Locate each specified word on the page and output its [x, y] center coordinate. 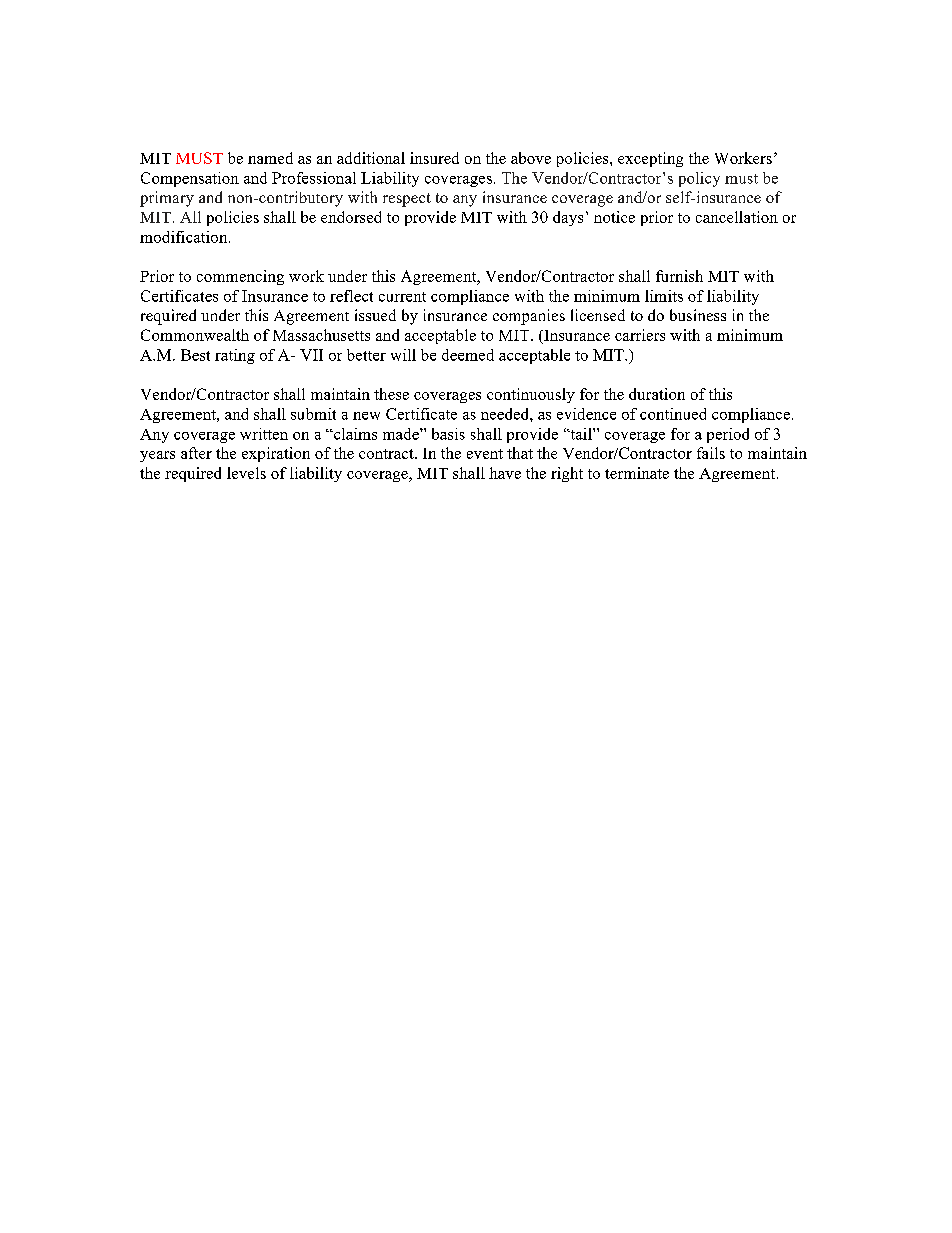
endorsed [351, 217]
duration [657, 394]
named [270, 158]
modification [185, 237]
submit [313, 414]
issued [375, 315]
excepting [650, 159]
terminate [637, 473]
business [698, 315]
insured [434, 158]
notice [614, 217]
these [391, 394]
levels [246, 473]
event [485, 454]
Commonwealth [195, 335]
